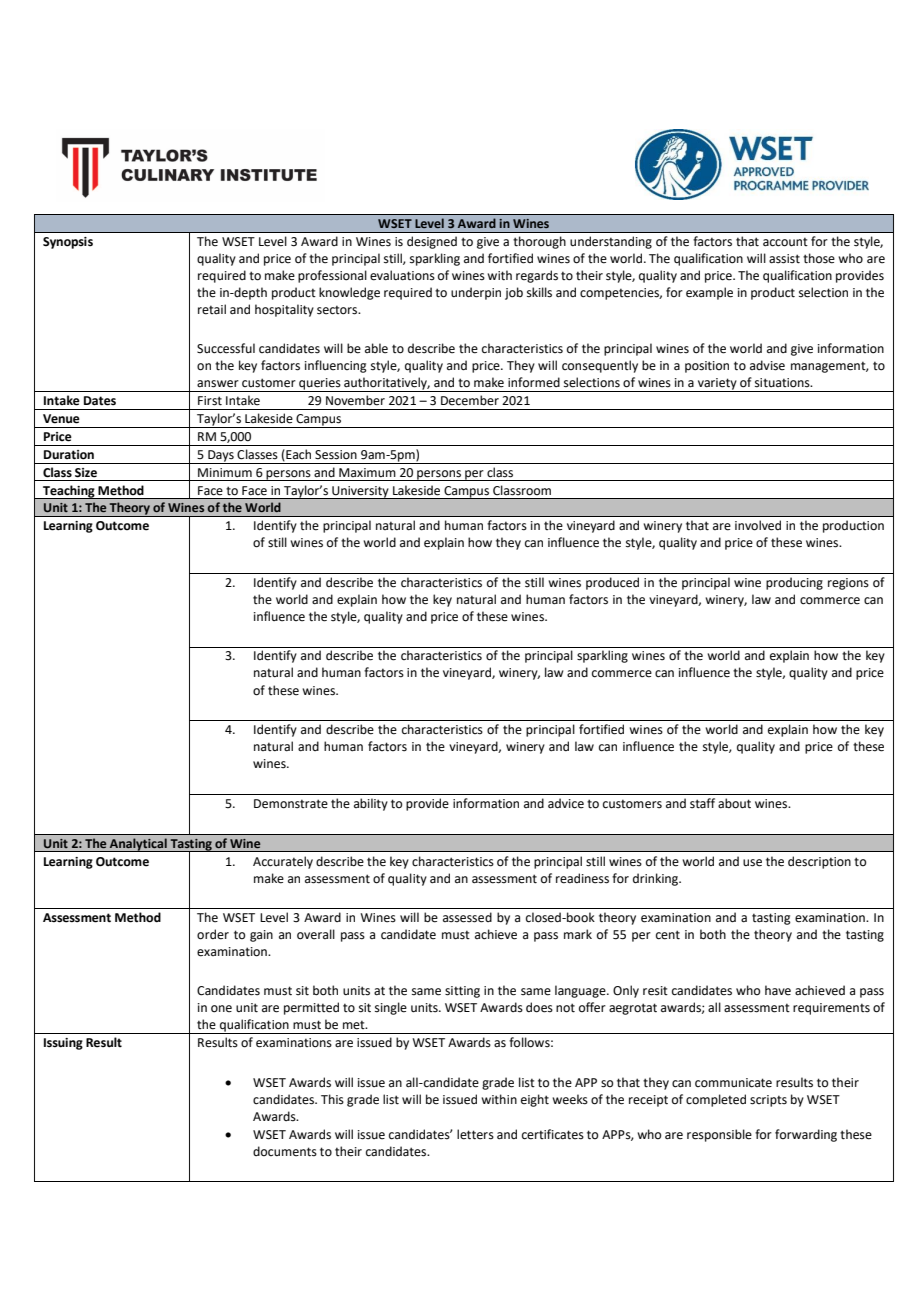 The width and height of the document is (924, 1308). I want to click on retail, so click(212, 309).
